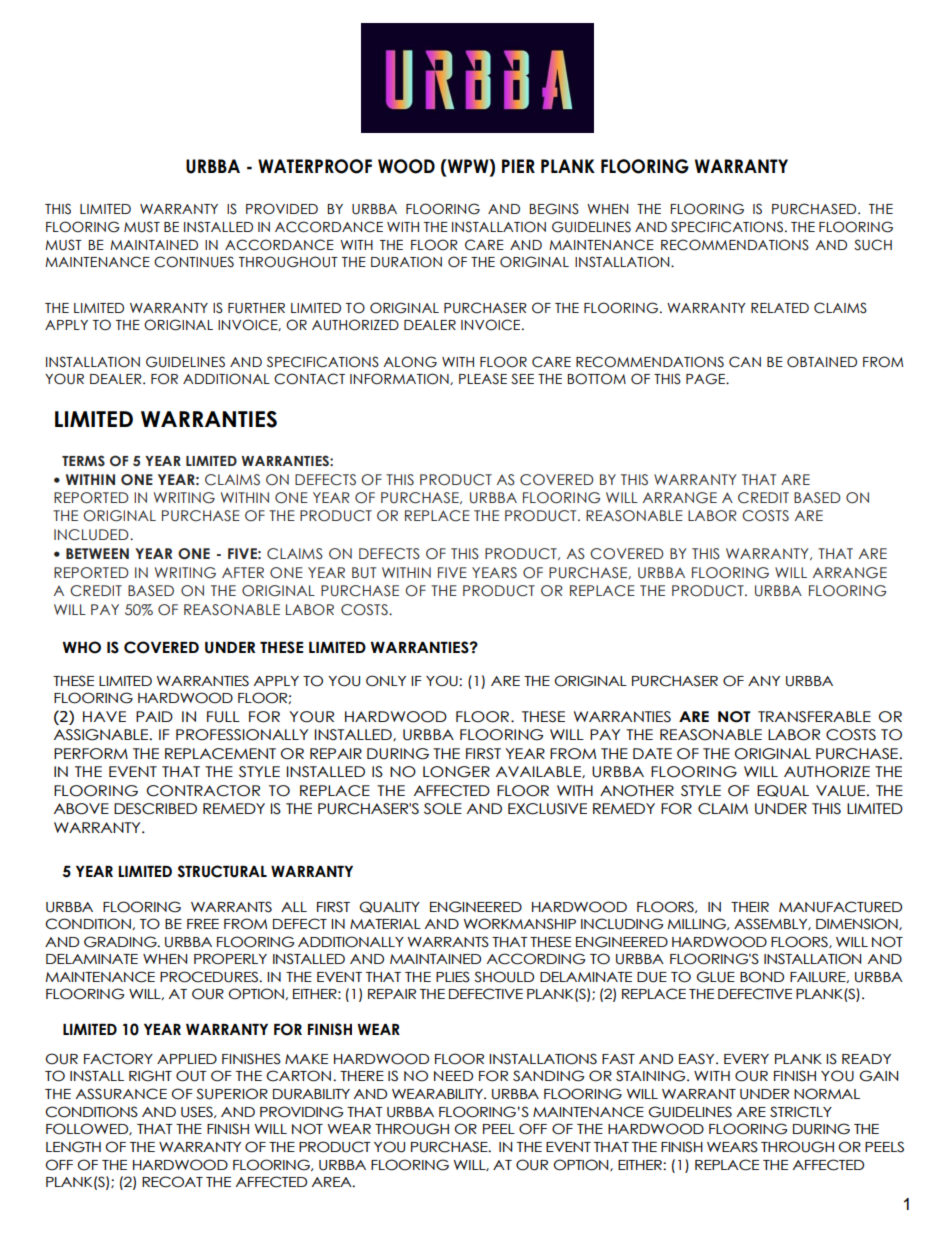  Describe the element at coordinates (873, 245) in the screenshot. I see `SUCH` at that location.
